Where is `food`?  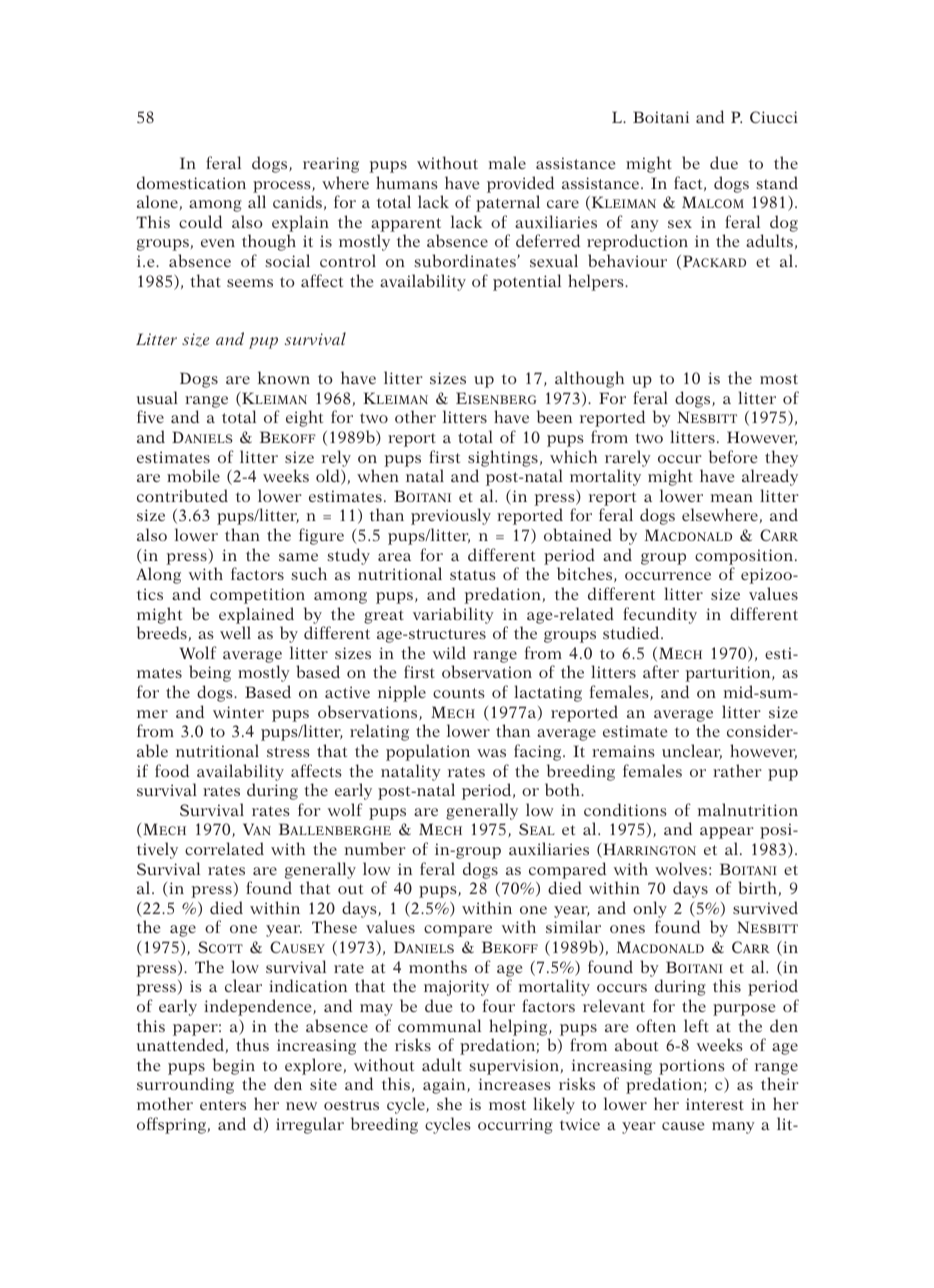
food is located at coordinates (172, 770).
